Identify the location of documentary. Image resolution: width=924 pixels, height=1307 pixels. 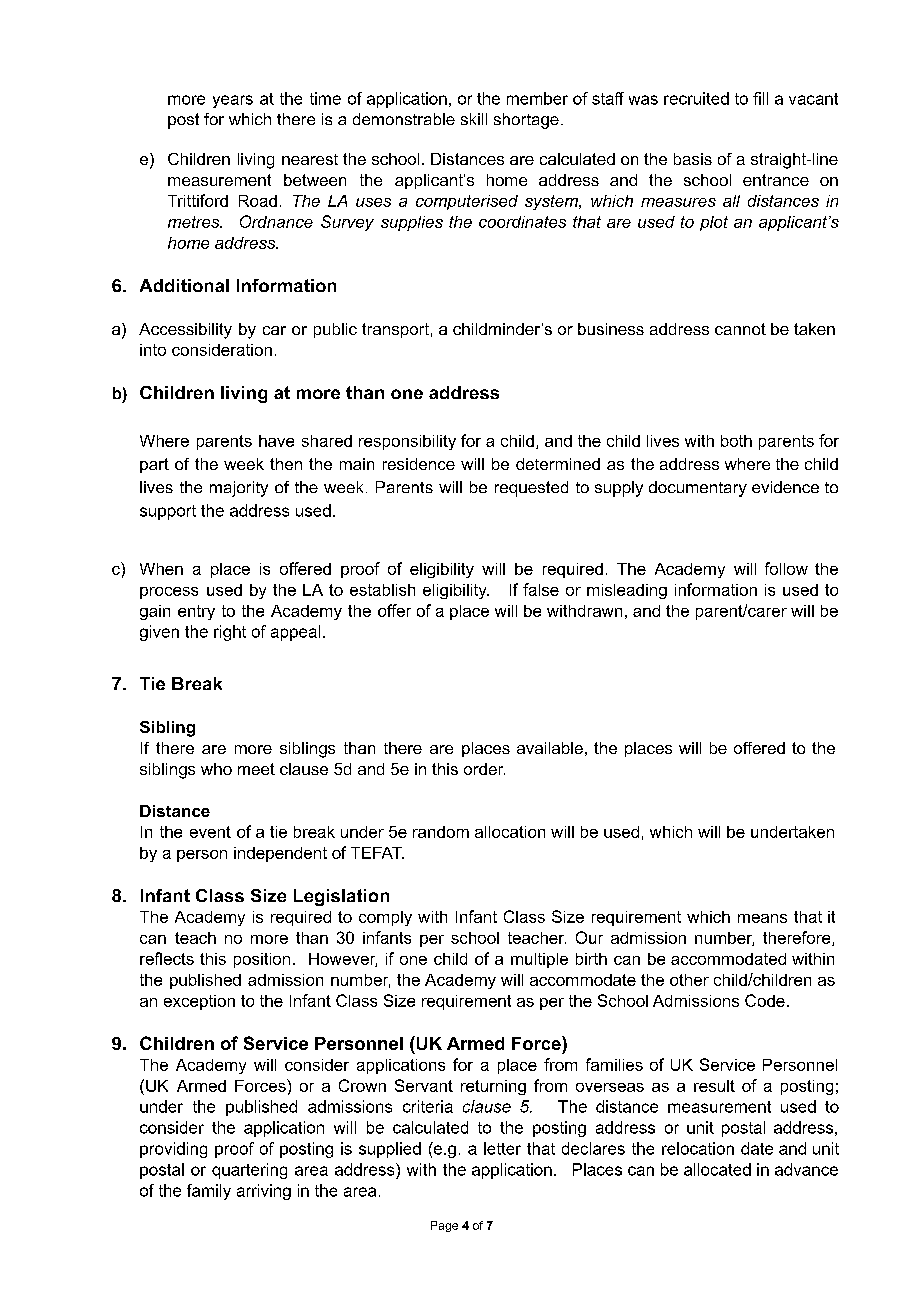
(698, 489).
